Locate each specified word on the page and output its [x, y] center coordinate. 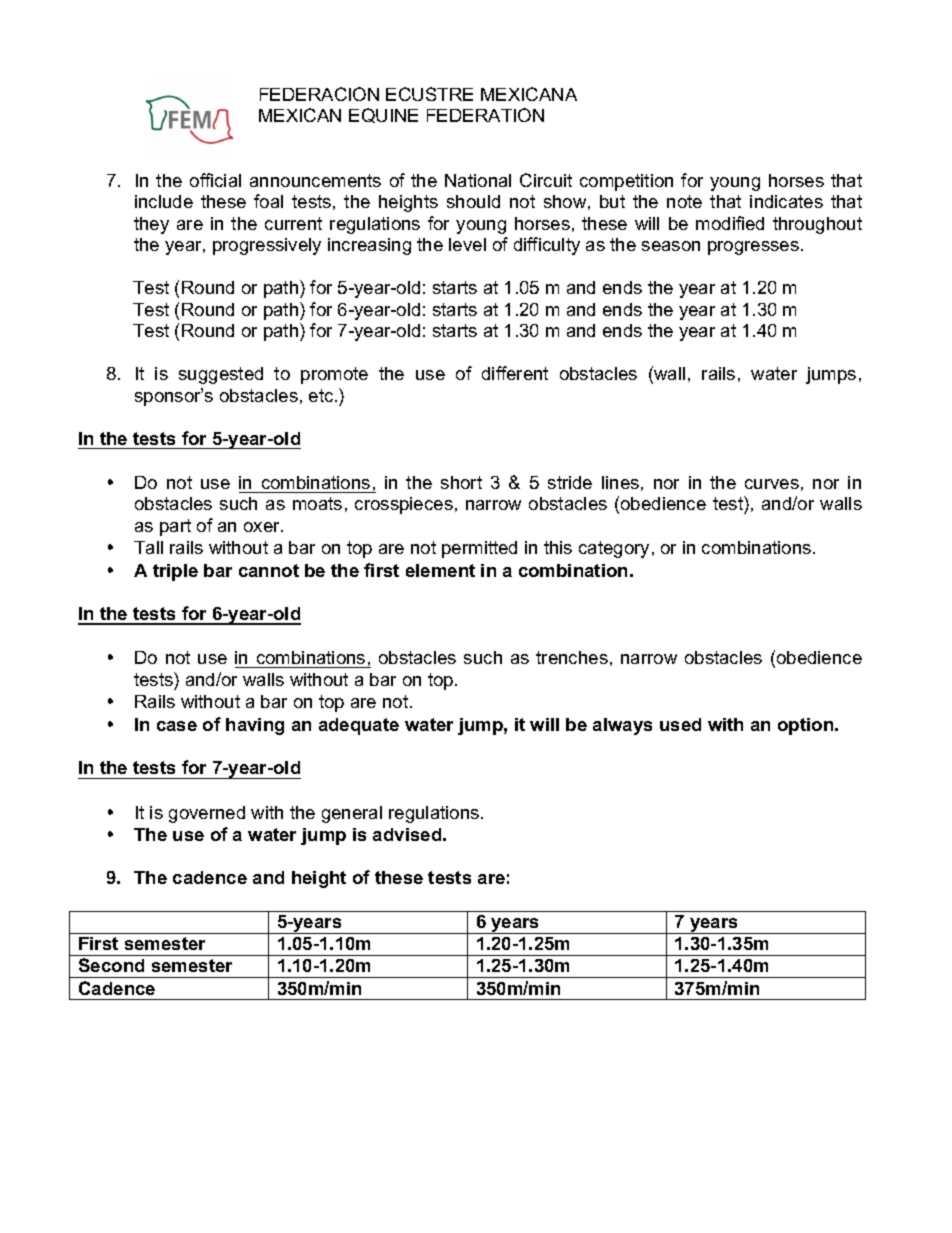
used [680, 724]
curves [772, 484]
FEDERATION [485, 115]
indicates [786, 201]
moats [317, 503]
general [352, 814]
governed [207, 814]
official [215, 180]
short [461, 482]
